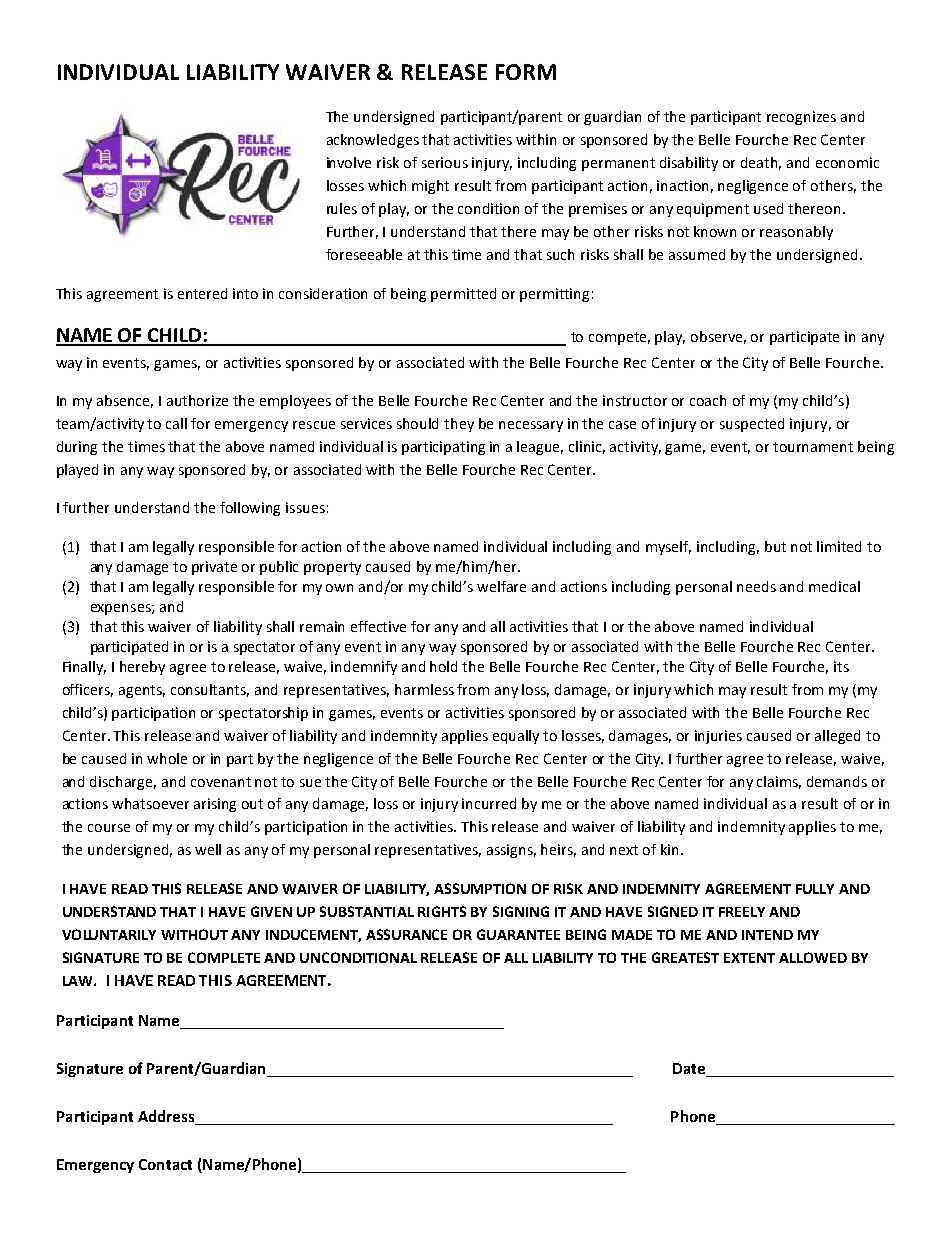  Describe the element at coordinates (349, 162) in the image. I see `involve` at that location.
